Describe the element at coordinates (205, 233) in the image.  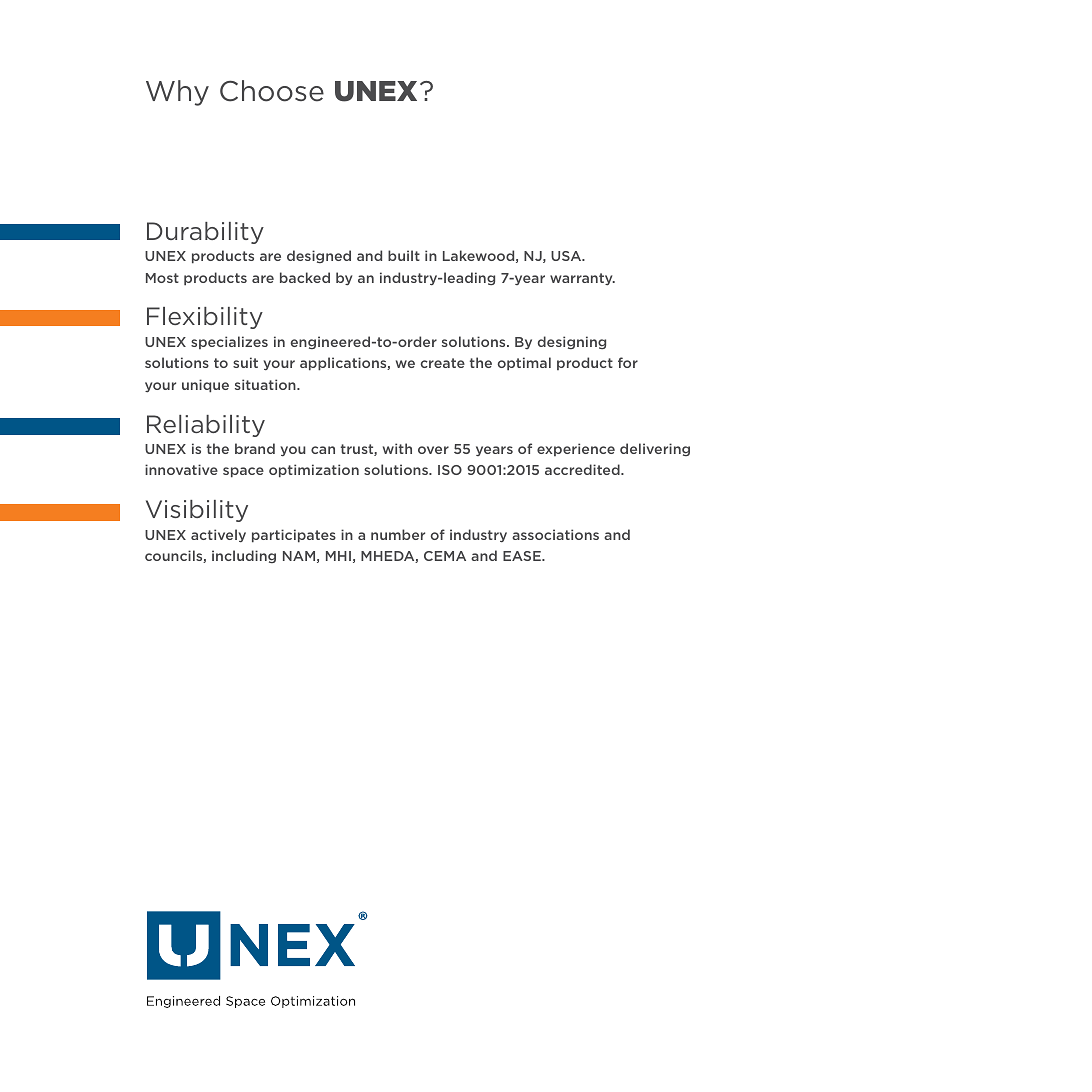
I see `Durability` at that location.
